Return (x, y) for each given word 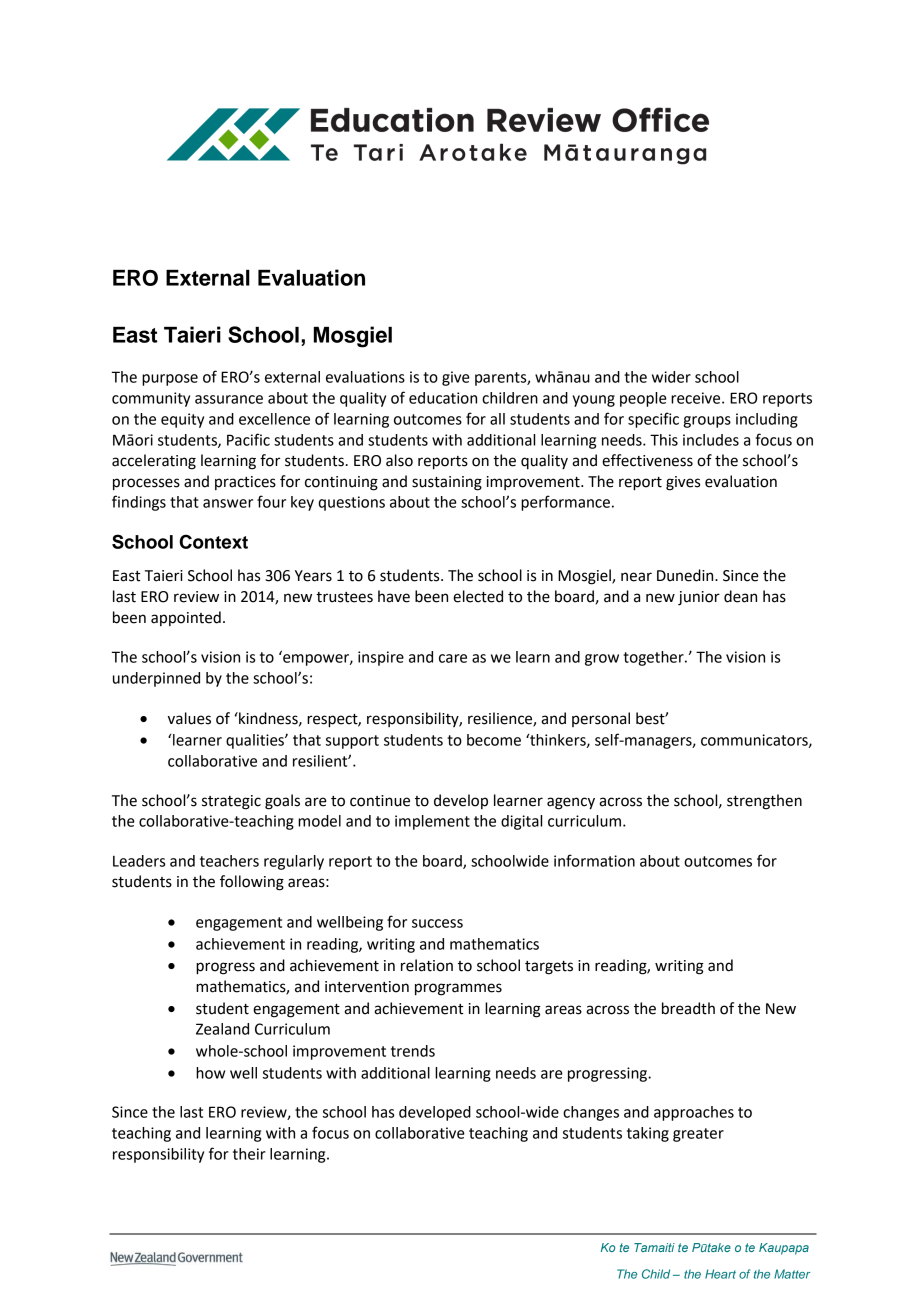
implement (432, 822)
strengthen (764, 802)
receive (697, 398)
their (249, 1154)
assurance (229, 399)
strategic (231, 802)
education (443, 398)
